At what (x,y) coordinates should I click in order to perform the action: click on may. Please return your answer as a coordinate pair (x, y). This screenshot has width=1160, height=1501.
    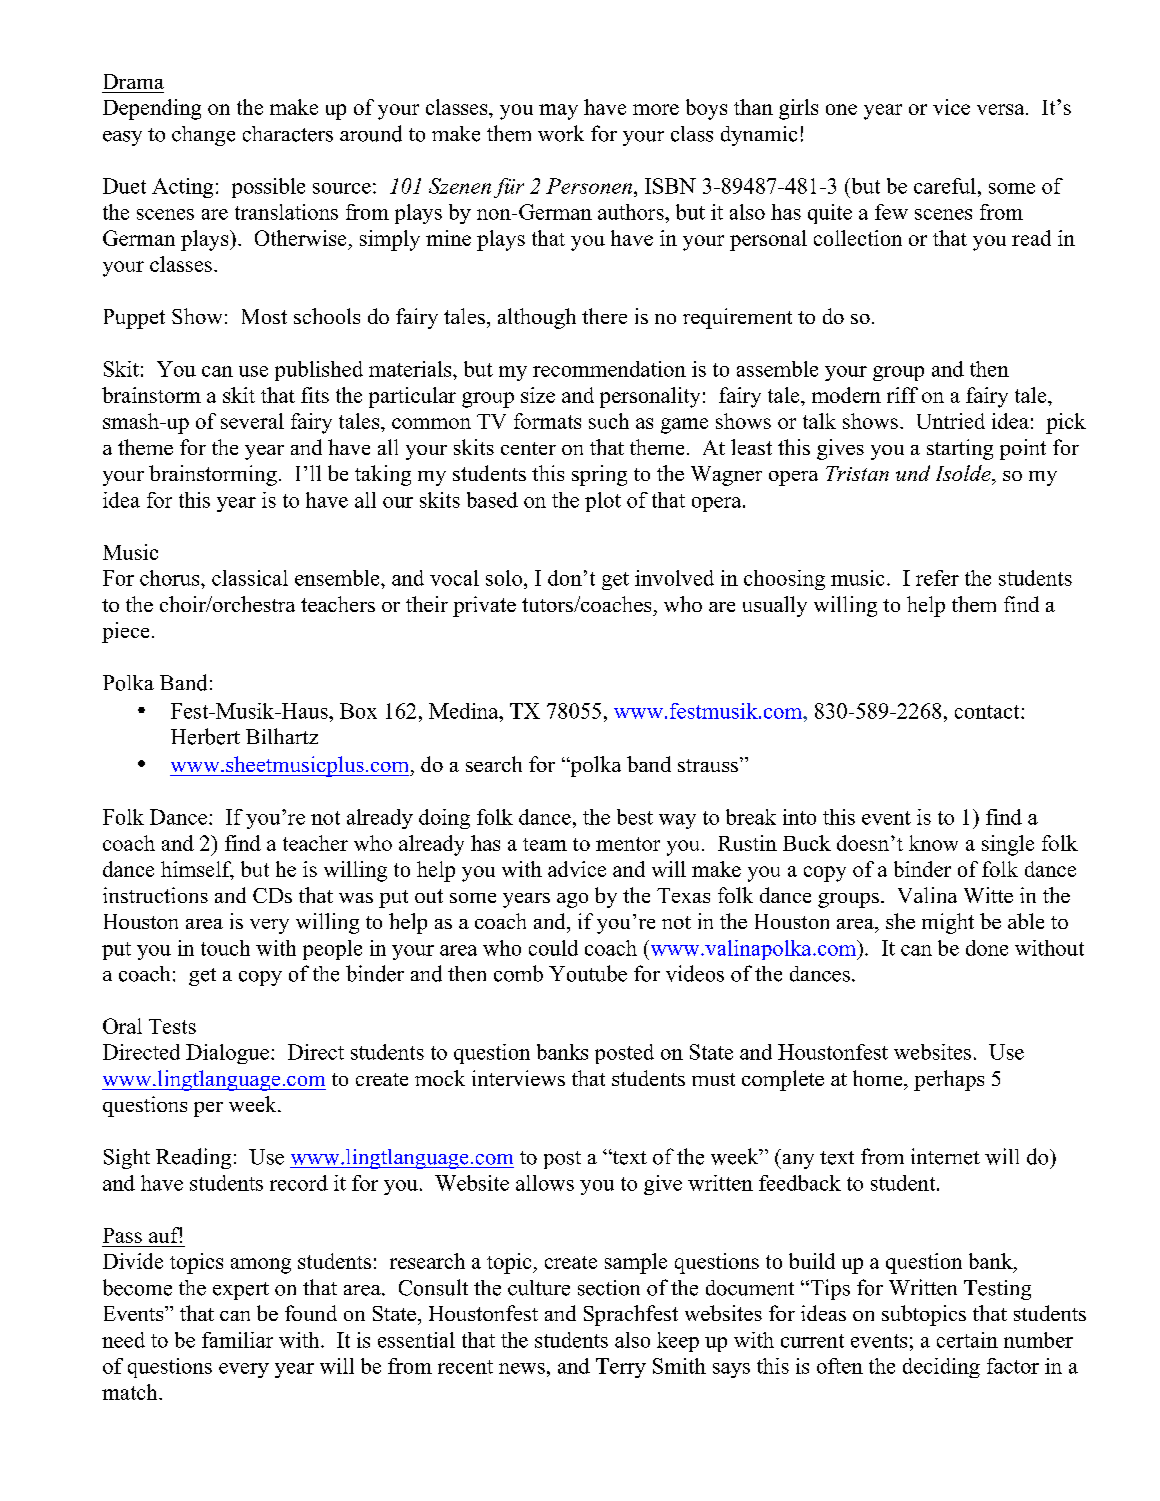
    Looking at the image, I should click on (558, 112).
